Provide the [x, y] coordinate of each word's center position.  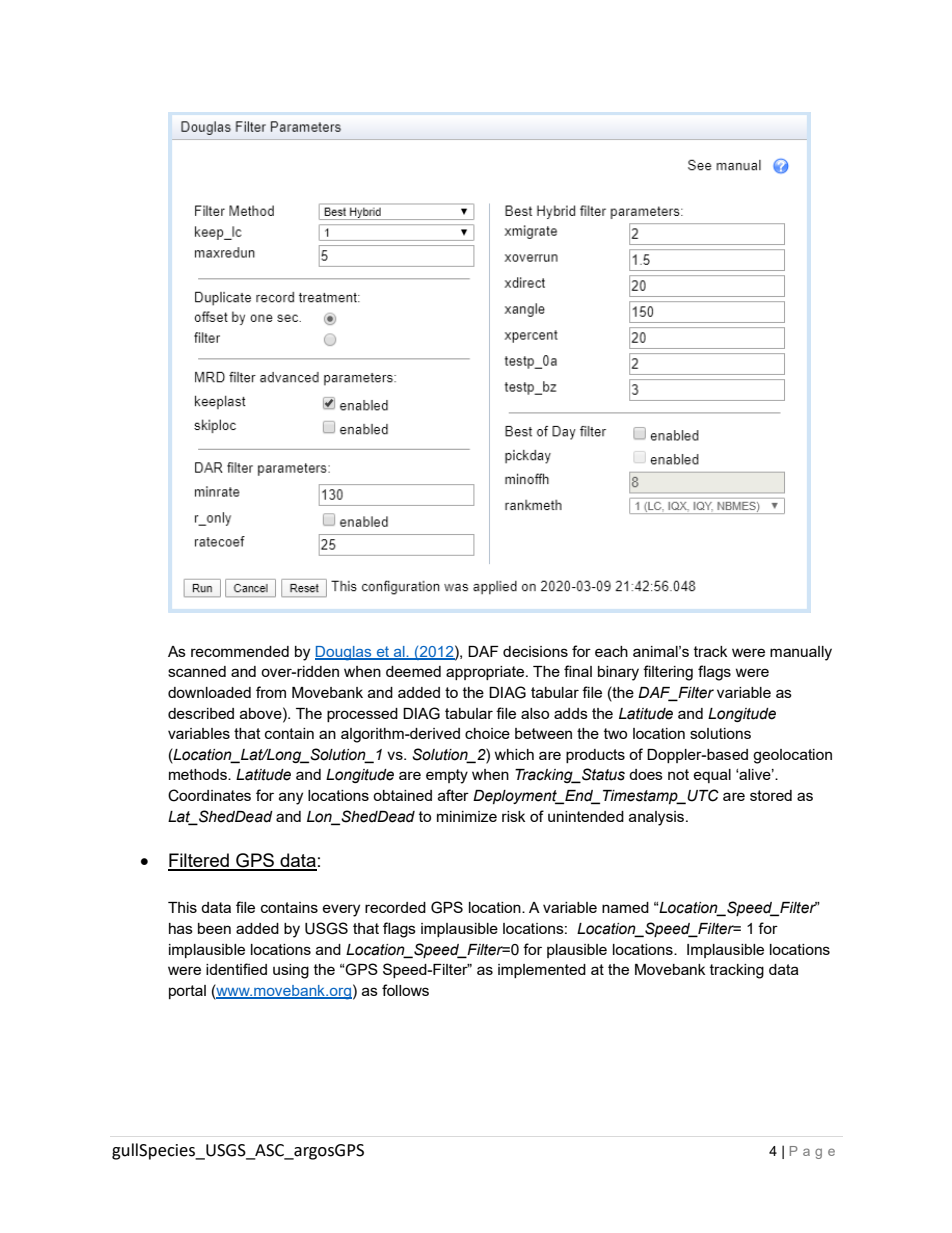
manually [801, 653]
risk [513, 816]
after [453, 795]
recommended [240, 651]
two [615, 733]
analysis [658, 818]
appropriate [486, 673]
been [214, 928]
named [625, 907]
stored [771, 795]
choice [487, 733]
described [201, 713]
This [182, 907]
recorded [395, 907]
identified [236, 969]
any [291, 798]
